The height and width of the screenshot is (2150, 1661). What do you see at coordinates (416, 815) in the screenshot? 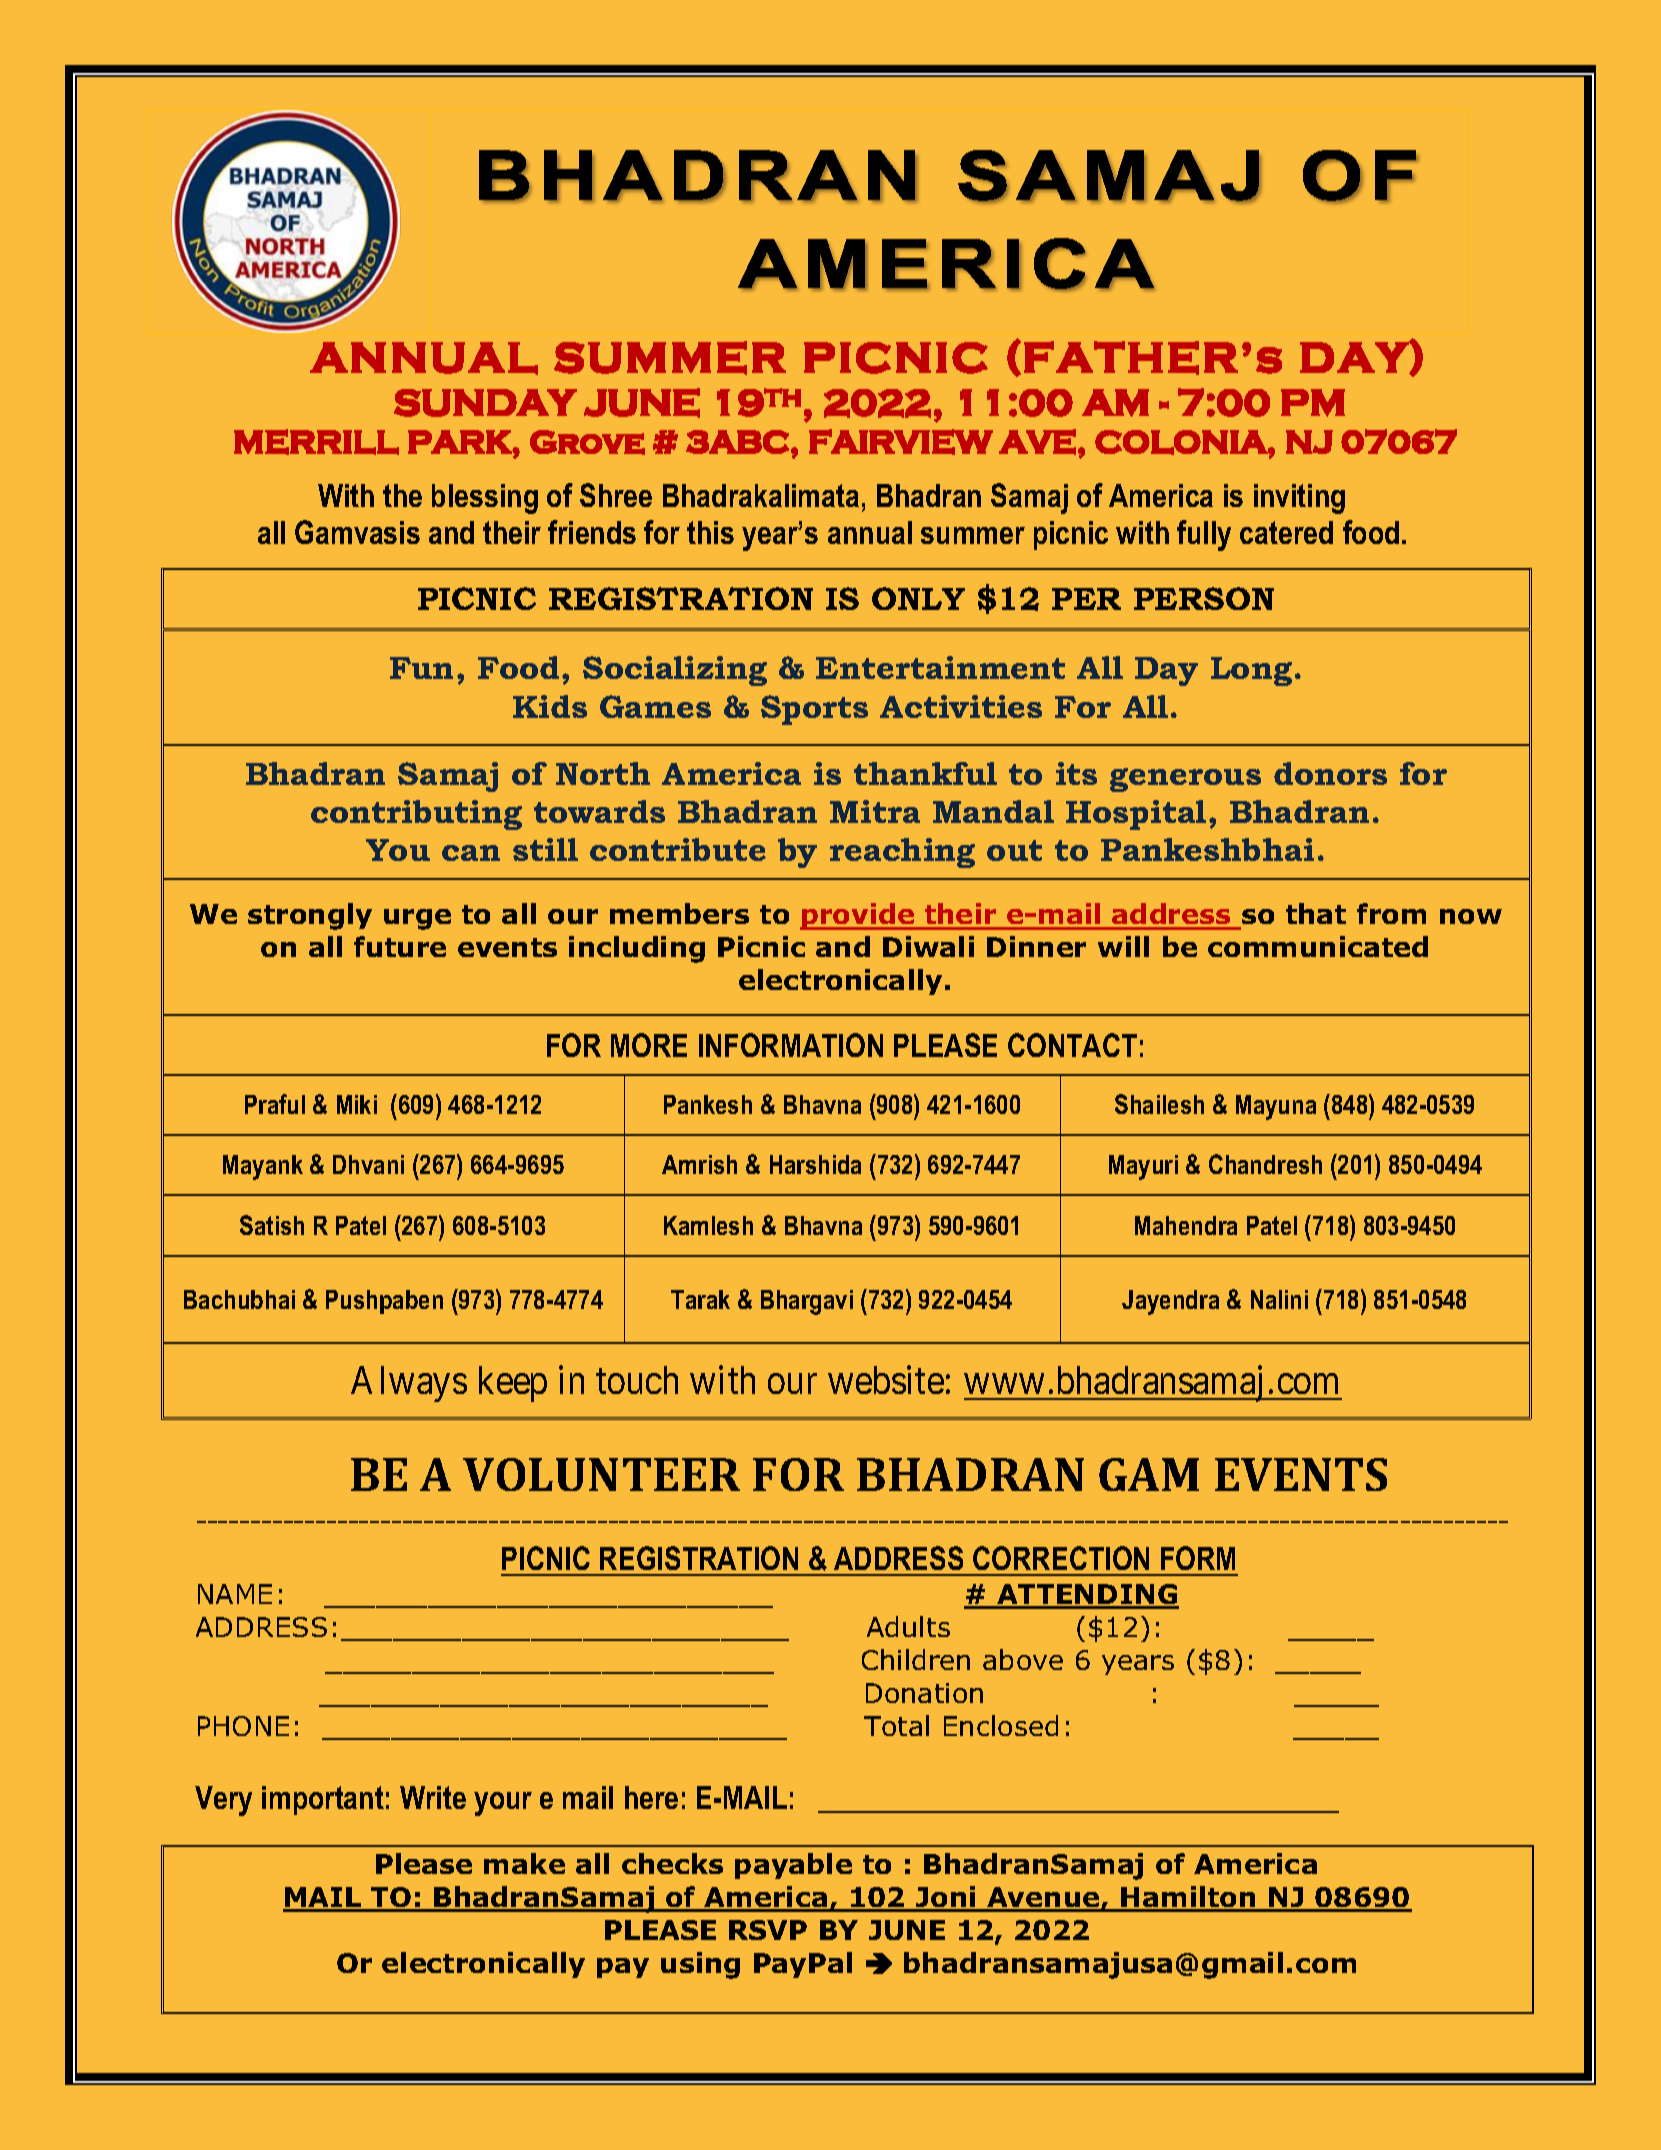
I see `contributing` at bounding box center [416, 815].
